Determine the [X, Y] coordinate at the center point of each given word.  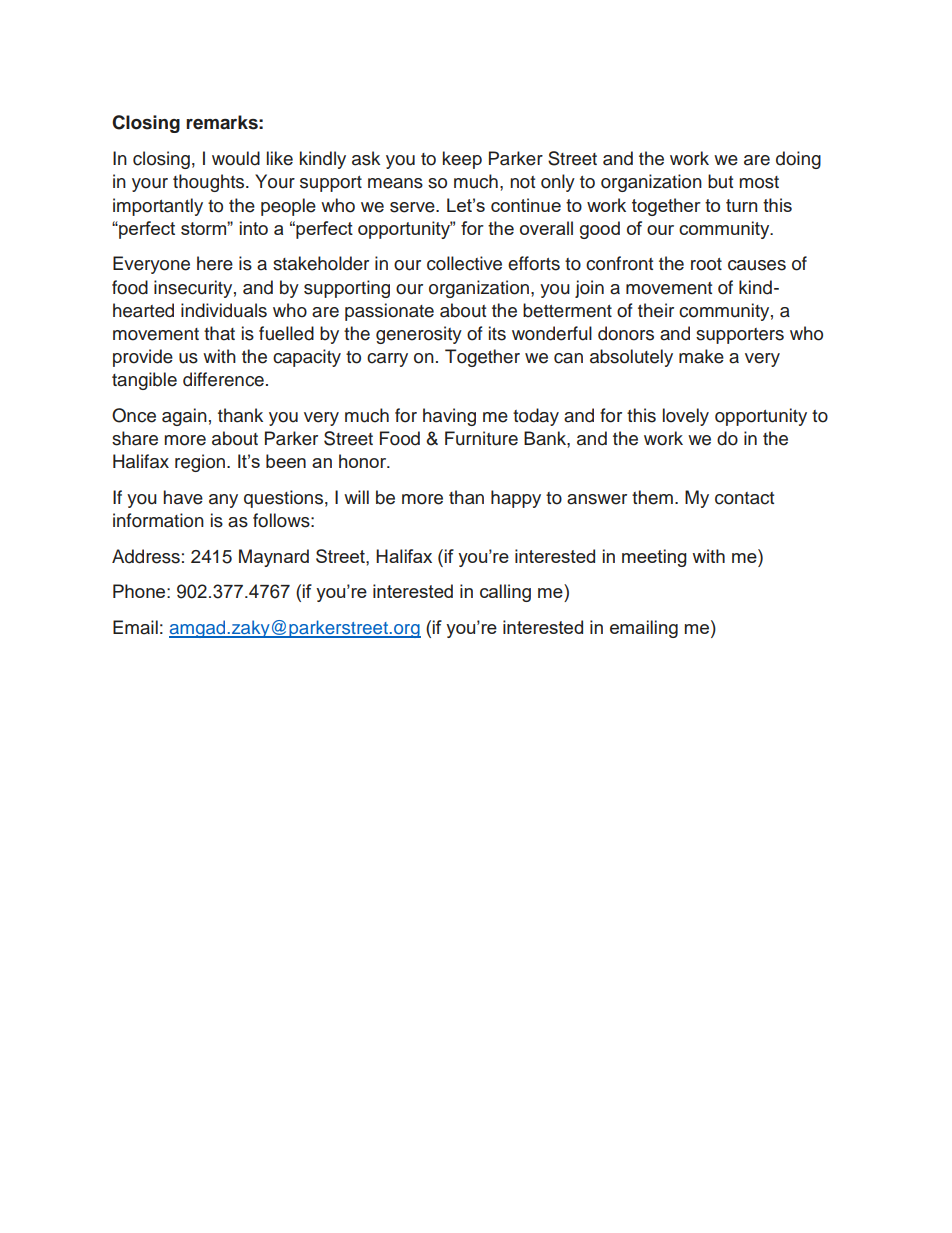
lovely [686, 417]
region [200, 463]
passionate [389, 312]
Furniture [481, 438]
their [656, 310]
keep [462, 160]
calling [505, 593]
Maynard [274, 558]
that [219, 333]
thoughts [210, 183]
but [720, 181]
